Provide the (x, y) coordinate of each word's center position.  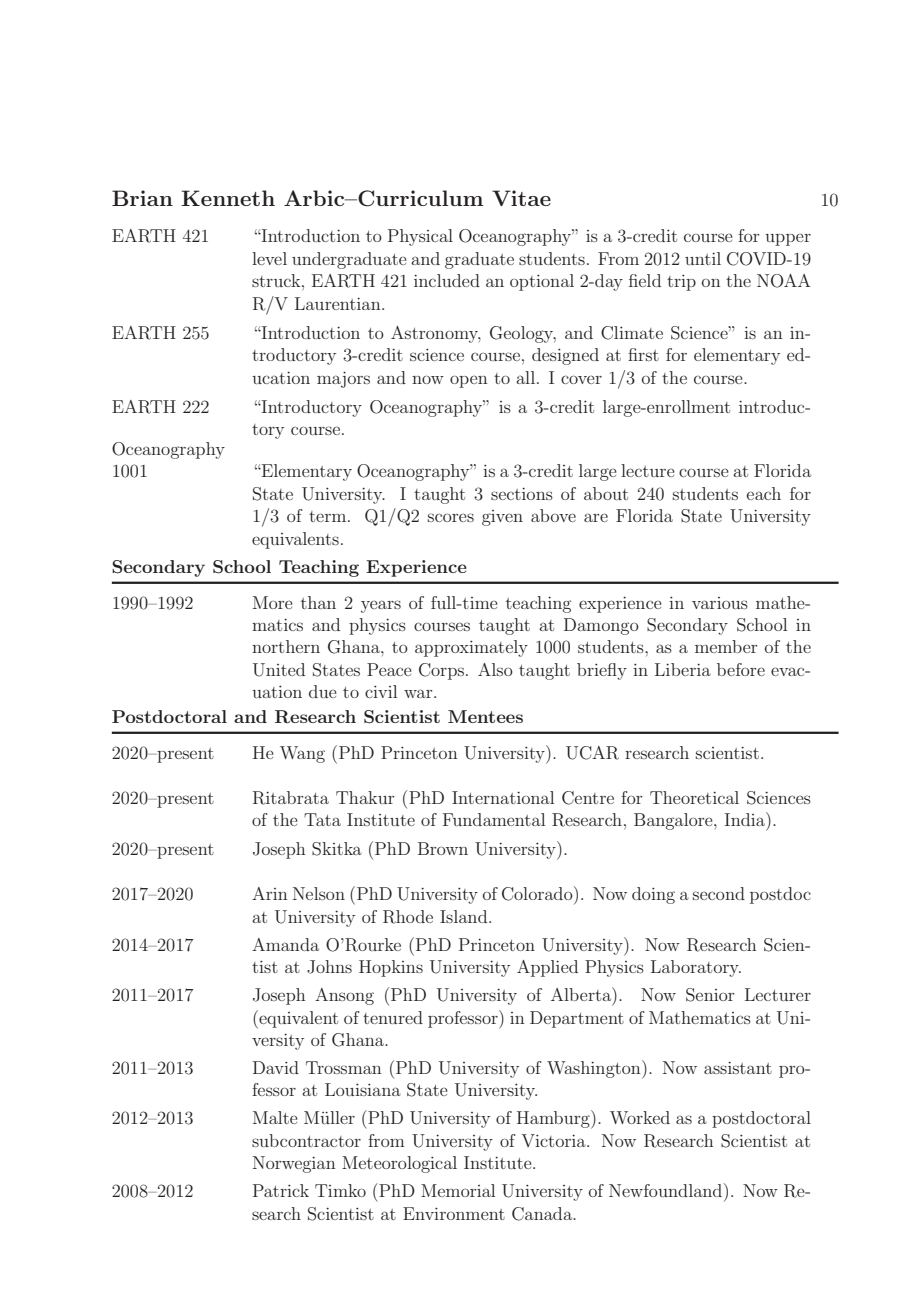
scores (451, 517)
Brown (443, 848)
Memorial (458, 1190)
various (720, 603)
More (273, 602)
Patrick (281, 1190)
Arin (270, 893)
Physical (420, 237)
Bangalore (674, 821)
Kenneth (228, 198)
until (703, 258)
